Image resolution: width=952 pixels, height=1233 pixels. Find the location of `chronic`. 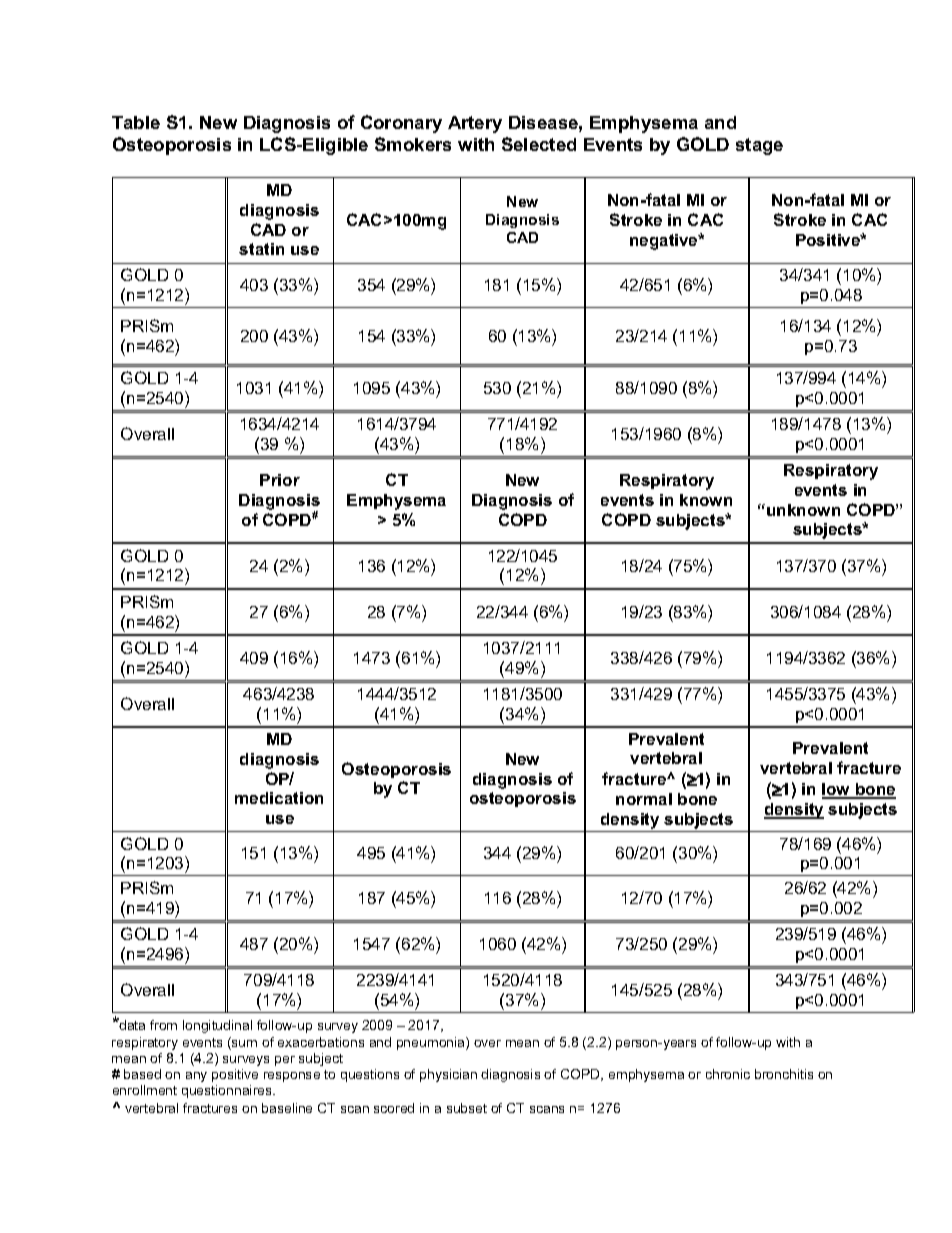

chronic is located at coordinates (728, 1074).
